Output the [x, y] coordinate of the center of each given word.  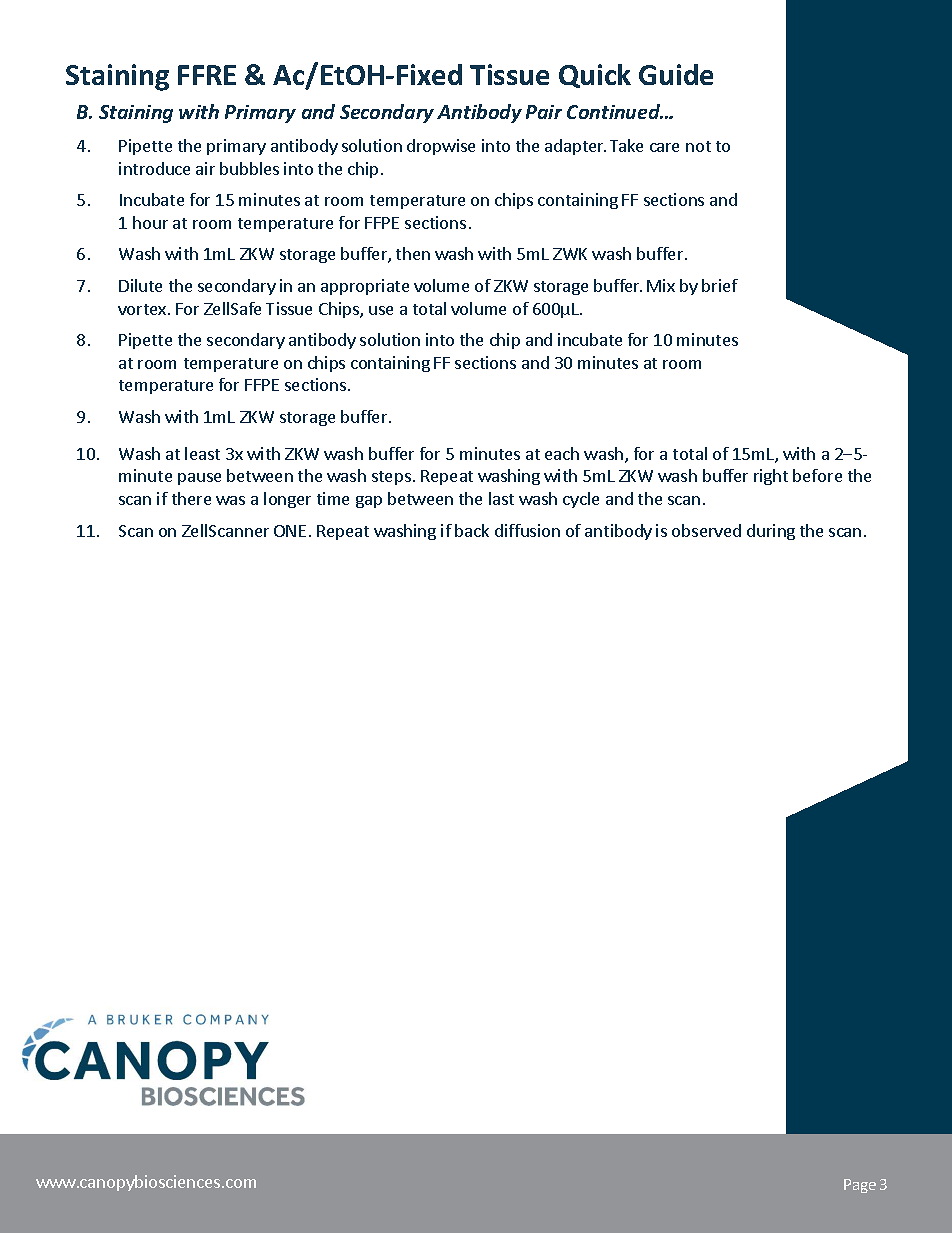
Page [860, 1186]
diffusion [527, 530]
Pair [544, 112]
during [771, 532]
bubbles [249, 168]
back [472, 530]
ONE [290, 531]
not [698, 146]
